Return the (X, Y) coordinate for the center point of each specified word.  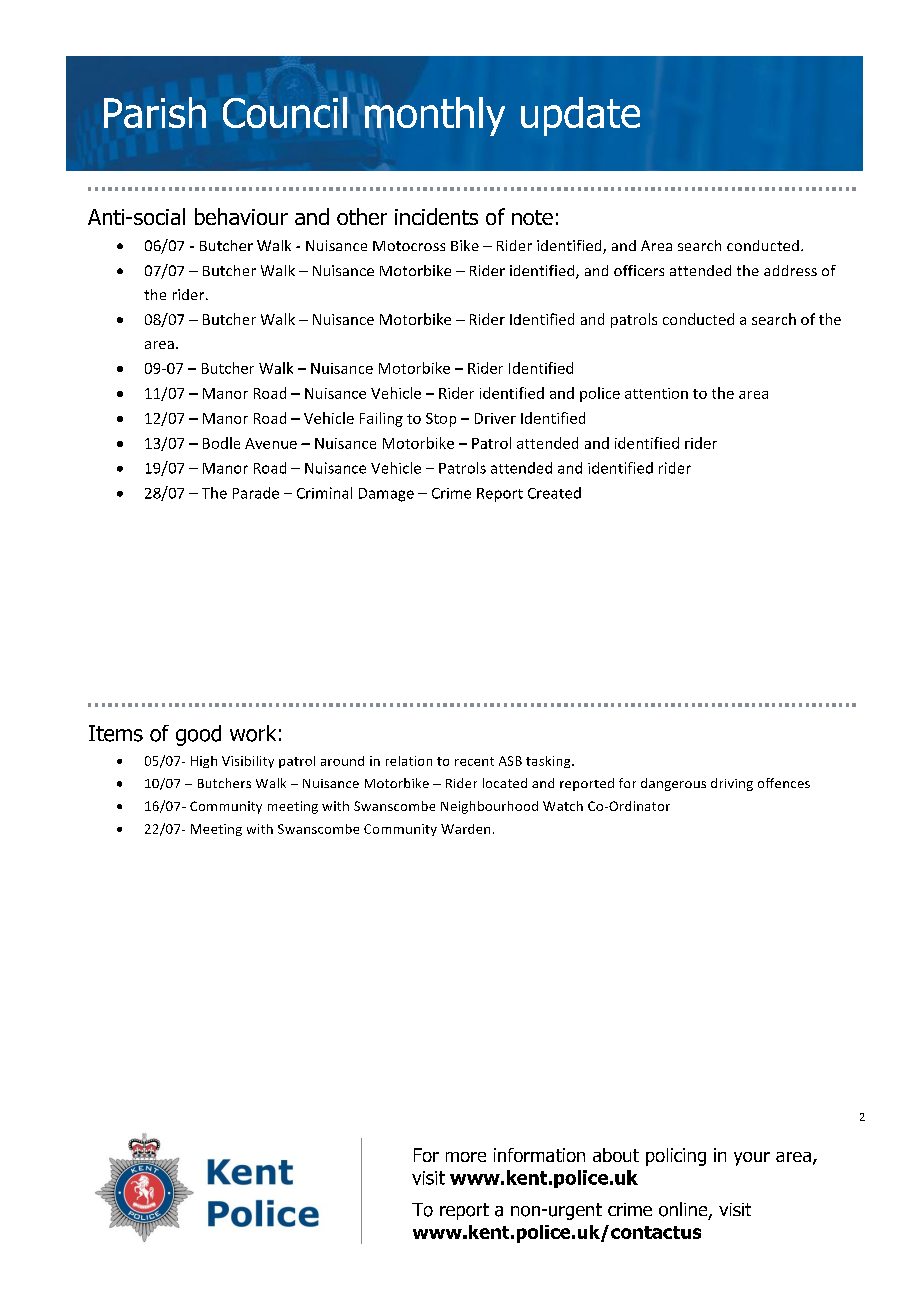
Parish (155, 112)
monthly (435, 116)
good (198, 735)
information (539, 1155)
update (580, 116)
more (466, 1157)
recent (474, 761)
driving (732, 784)
